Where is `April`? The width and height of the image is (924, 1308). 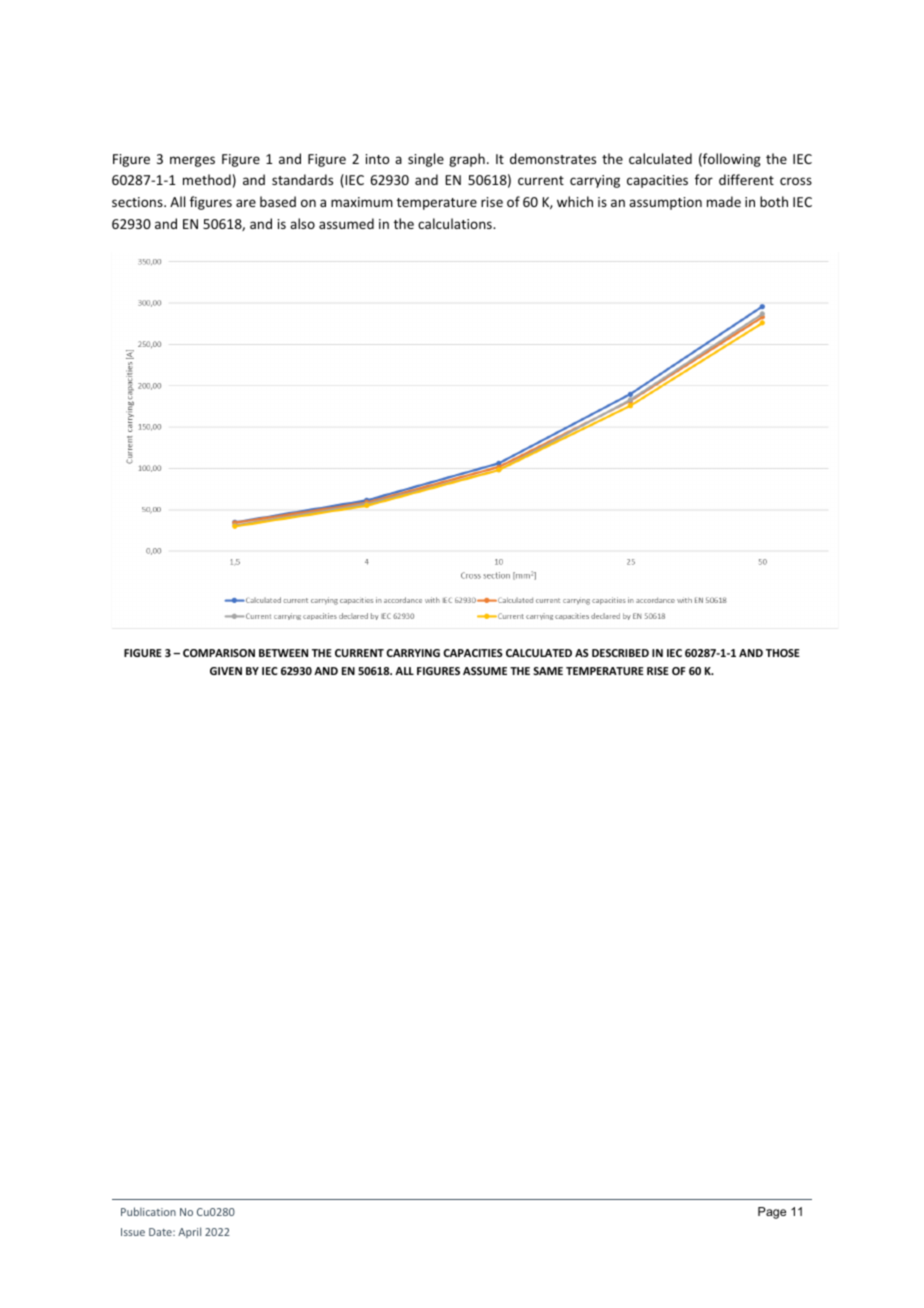
April is located at coordinates (189, 1232).
